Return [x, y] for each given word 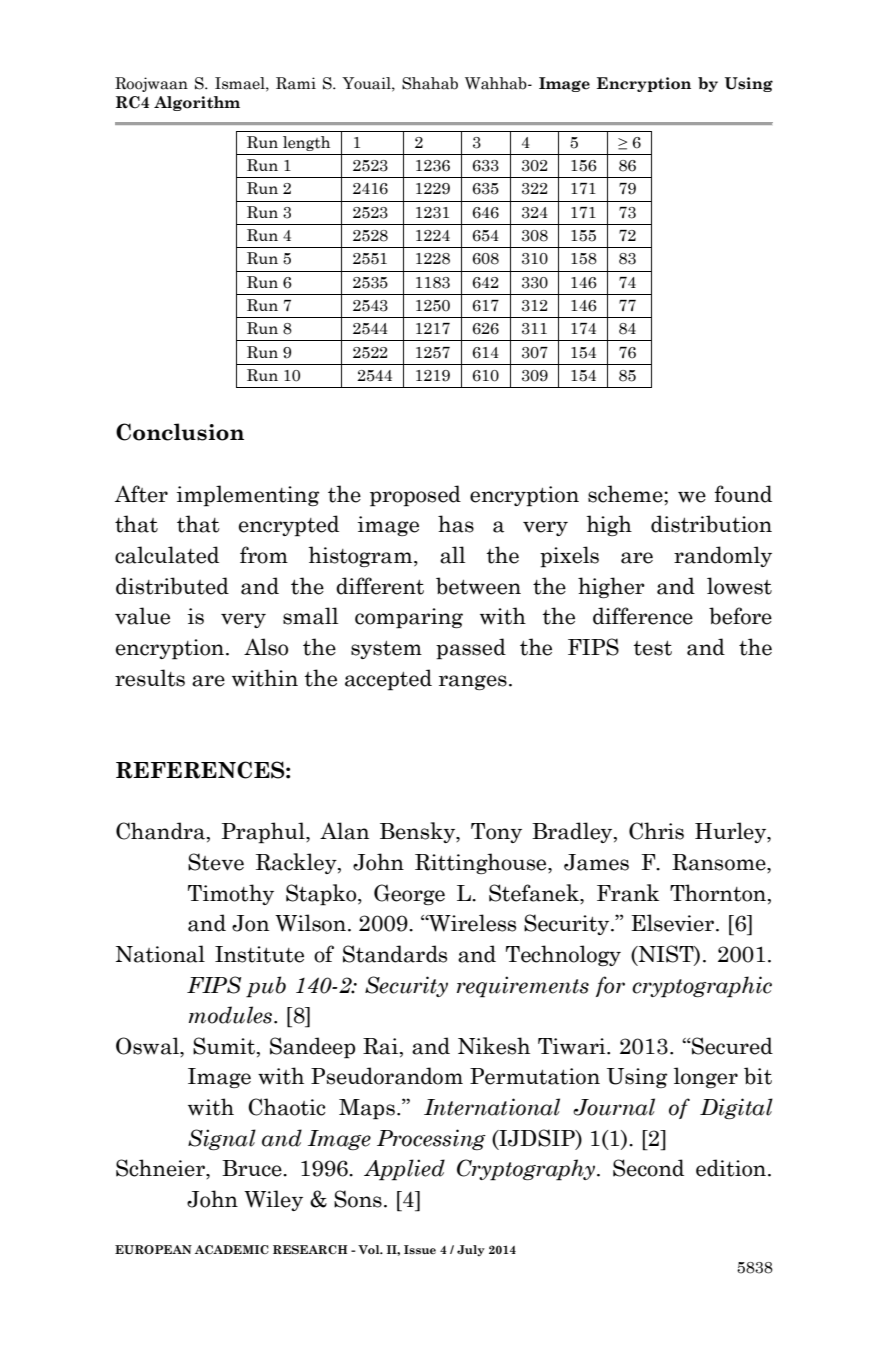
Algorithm [197, 103]
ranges [473, 682]
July [471, 1250]
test [652, 648]
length [306, 143]
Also [266, 647]
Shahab [430, 83]
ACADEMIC [232, 1249]
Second [648, 1168]
